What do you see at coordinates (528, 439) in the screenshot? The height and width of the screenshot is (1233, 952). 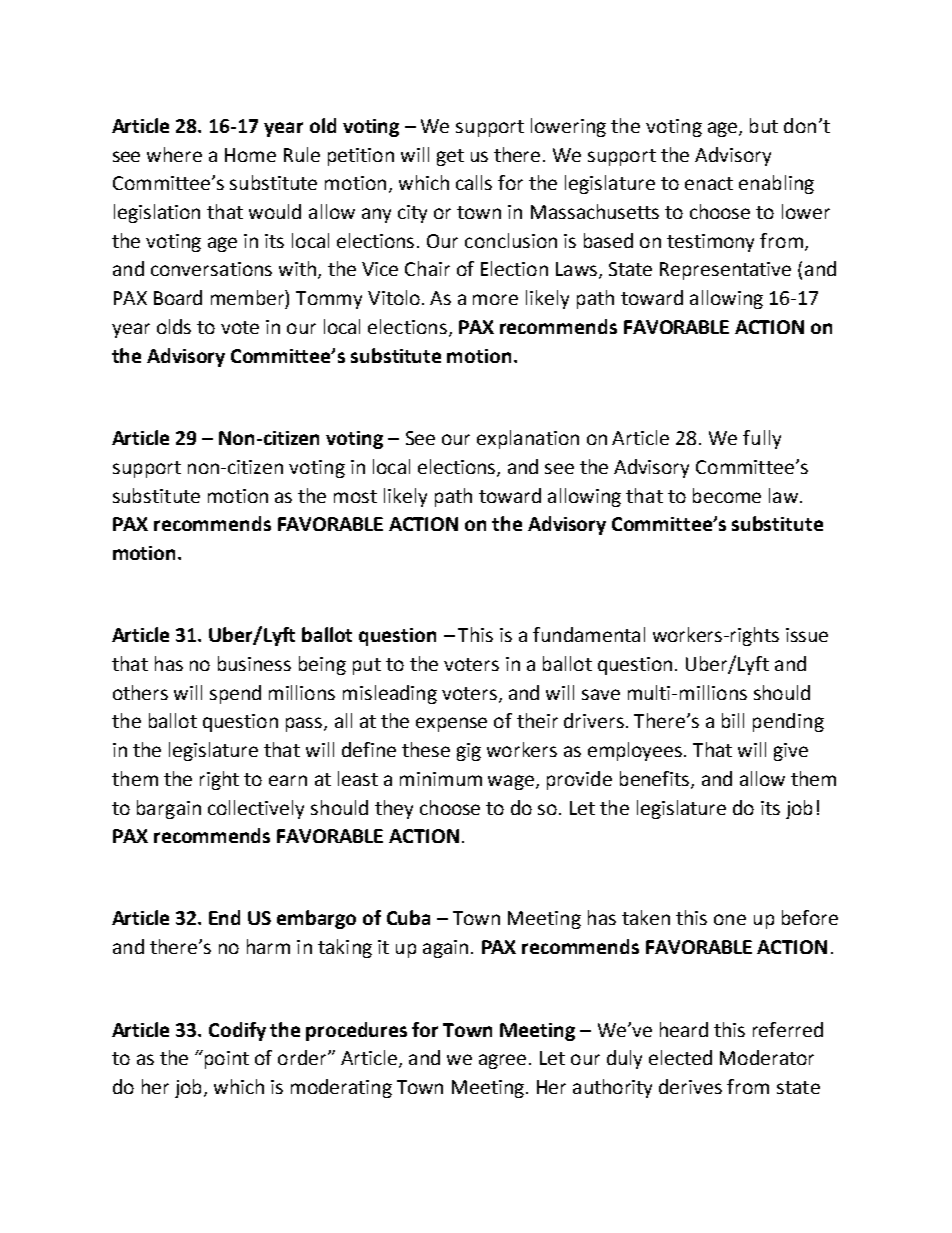 I see `explanation` at bounding box center [528, 439].
